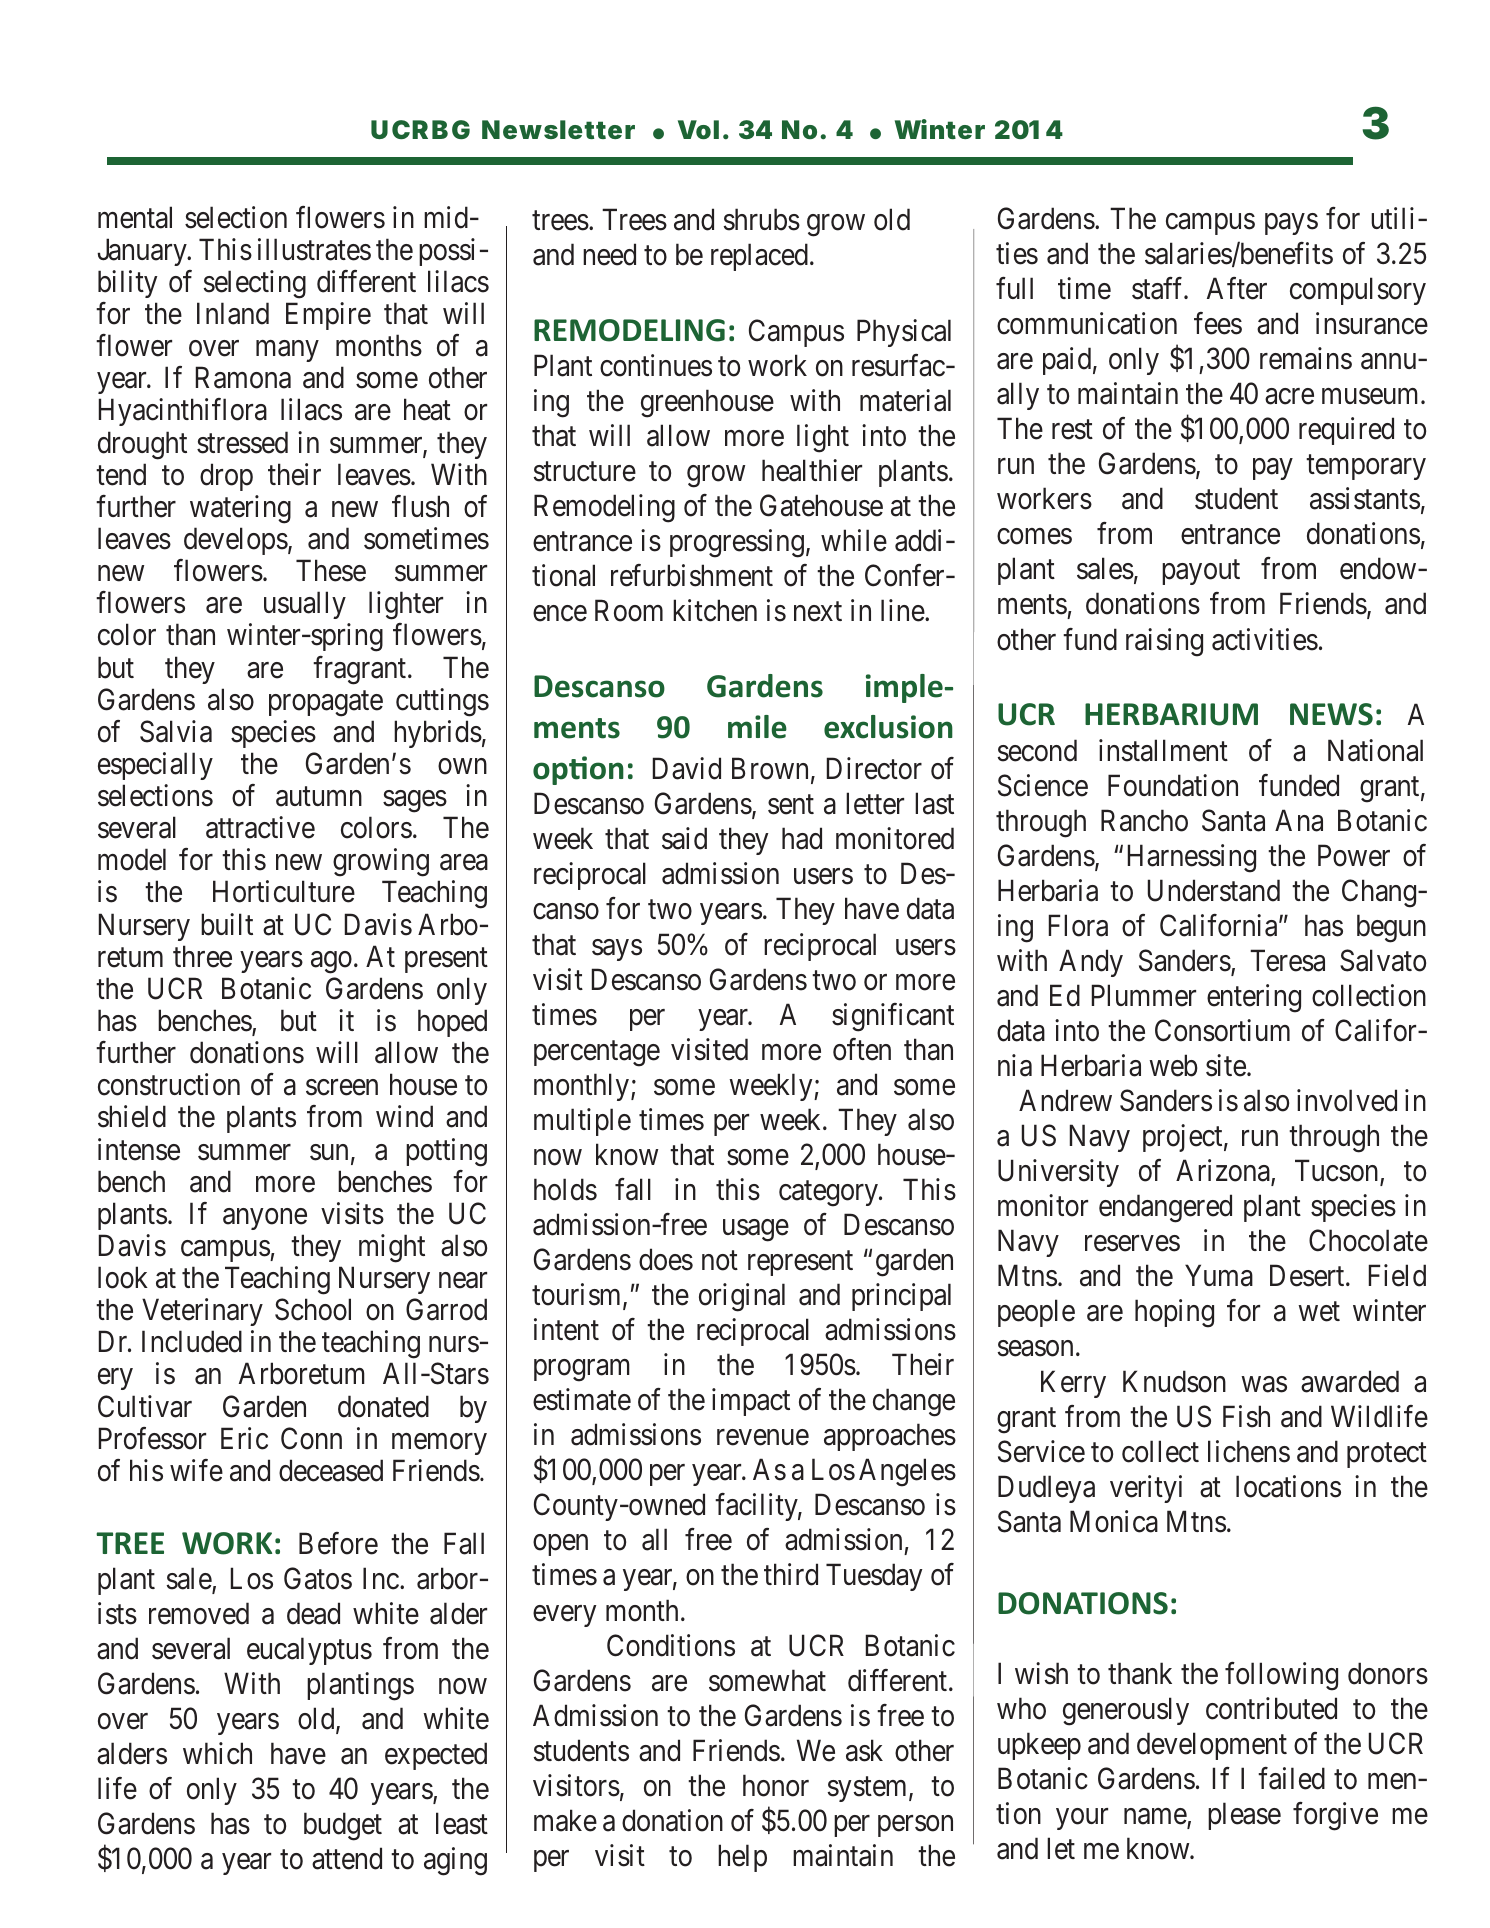  I want to click on replaced, so click(759, 257).
